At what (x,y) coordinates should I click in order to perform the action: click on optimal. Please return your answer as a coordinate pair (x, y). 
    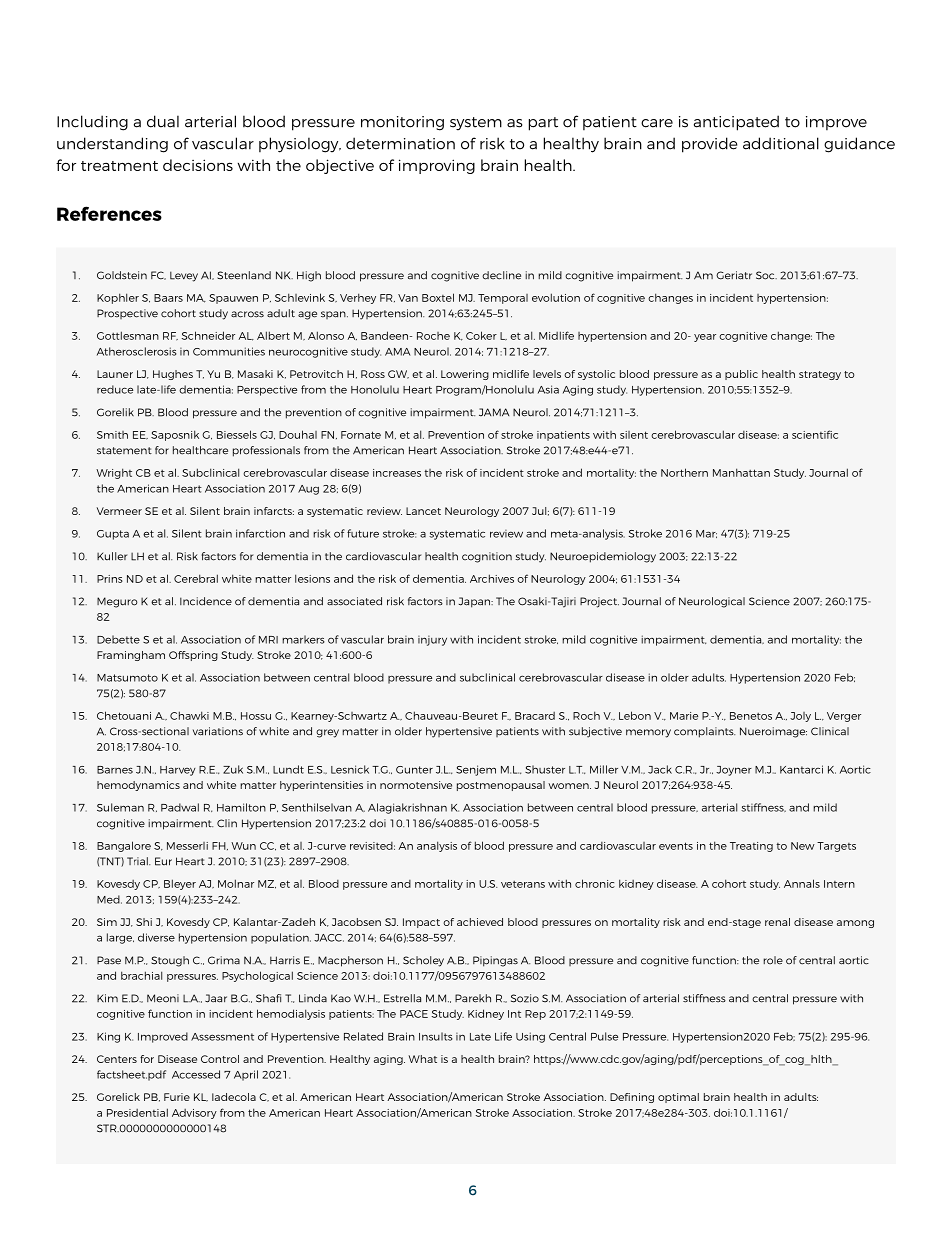
    Looking at the image, I should click on (678, 1098).
